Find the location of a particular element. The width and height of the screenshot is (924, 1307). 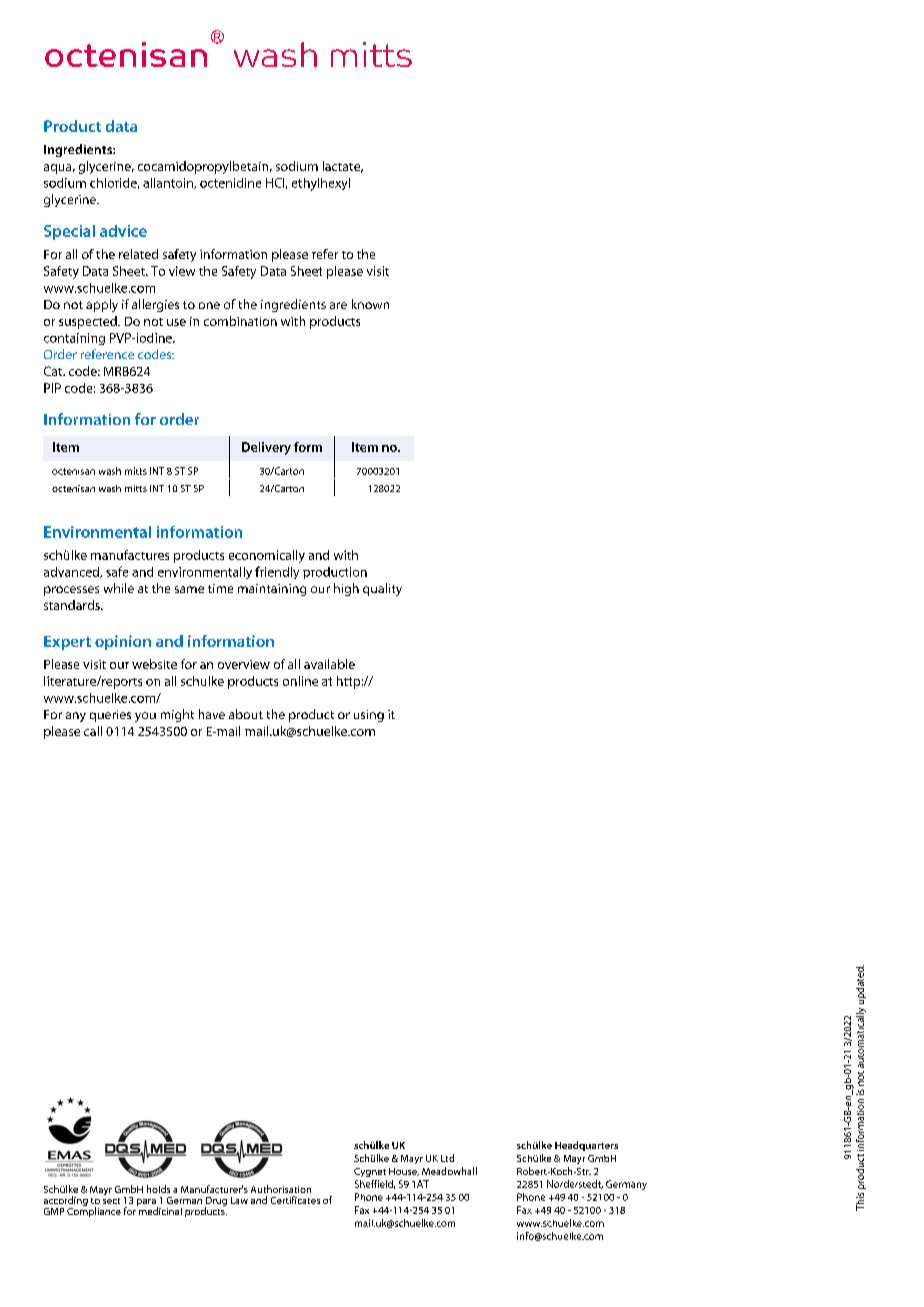

lactate is located at coordinates (343, 167).
